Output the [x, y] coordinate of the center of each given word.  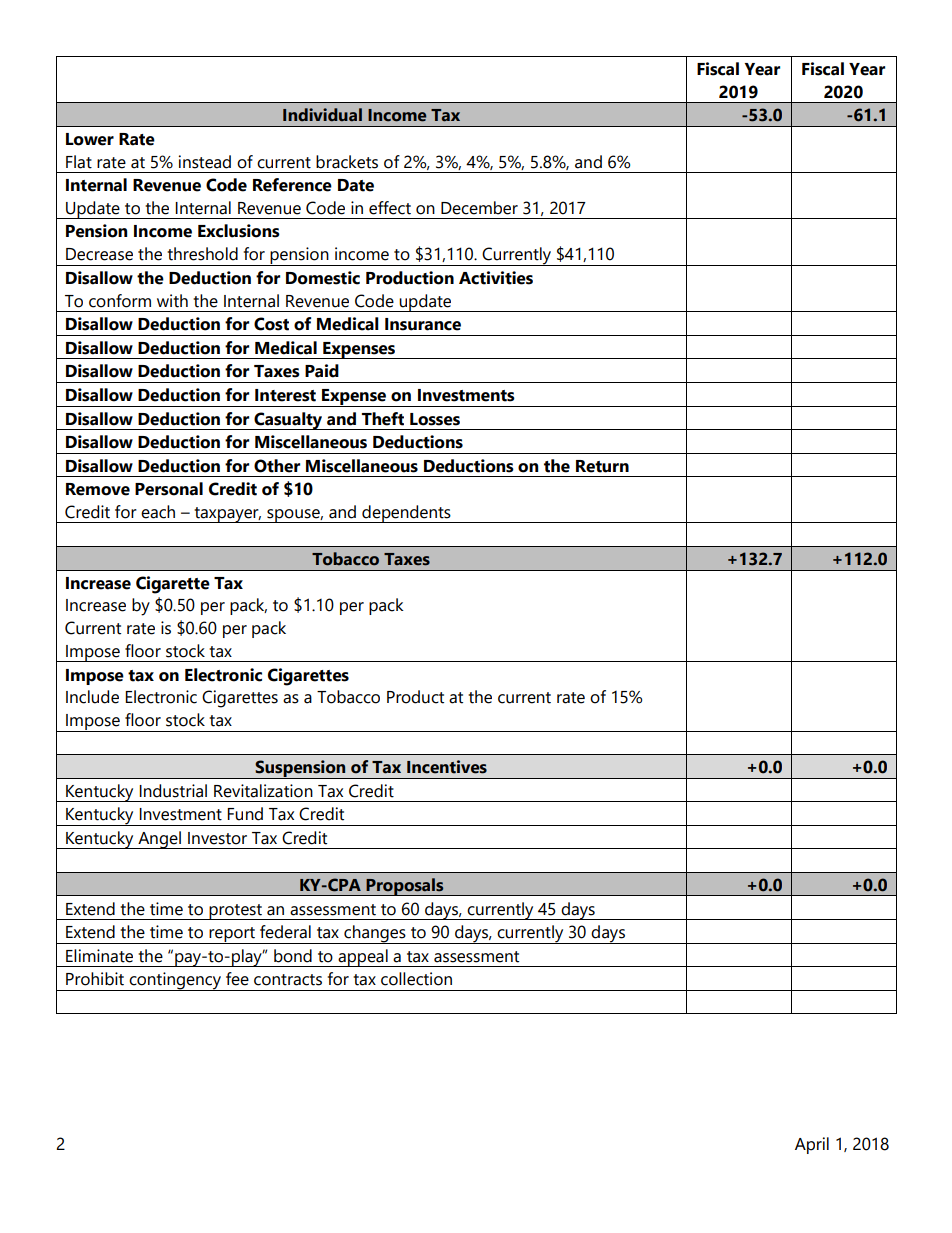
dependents [406, 514]
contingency [175, 981]
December [479, 208]
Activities [496, 278]
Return [602, 466]
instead [205, 162]
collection [416, 979]
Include [92, 697]
